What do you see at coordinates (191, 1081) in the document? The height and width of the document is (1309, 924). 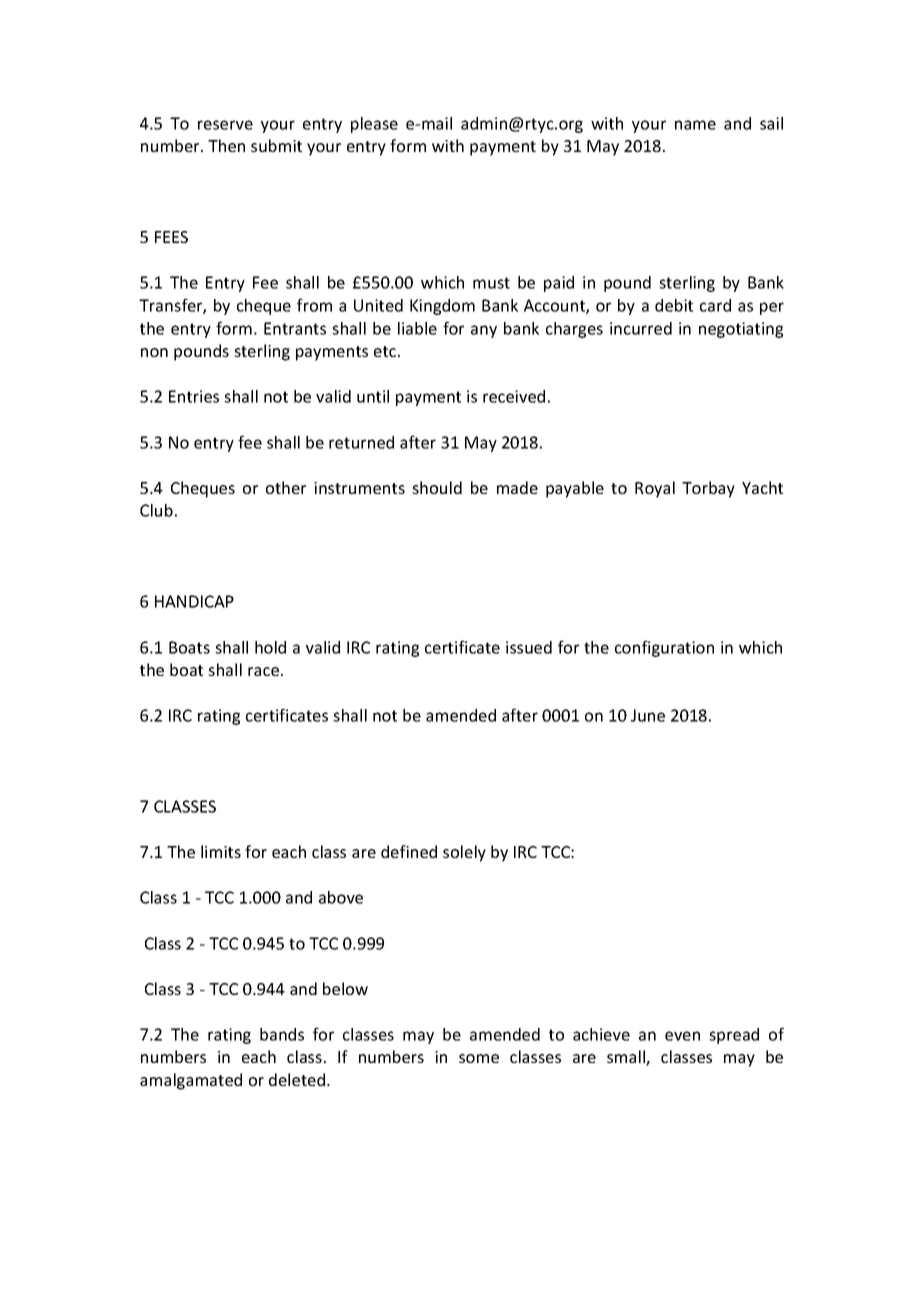 I see `amalgamated` at bounding box center [191, 1081].
